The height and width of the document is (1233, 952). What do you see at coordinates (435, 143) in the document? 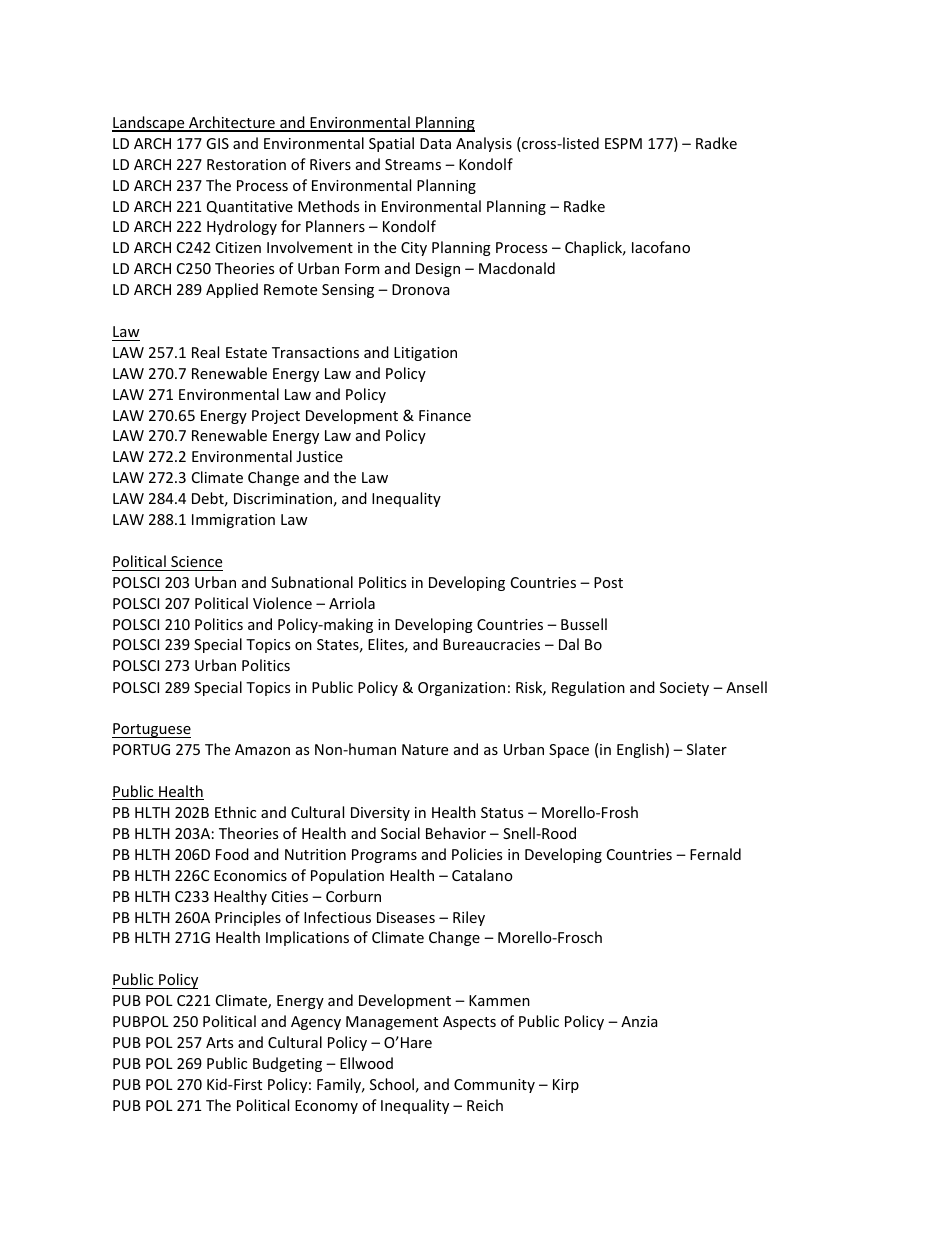
I see `Data` at bounding box center [435, 143].
